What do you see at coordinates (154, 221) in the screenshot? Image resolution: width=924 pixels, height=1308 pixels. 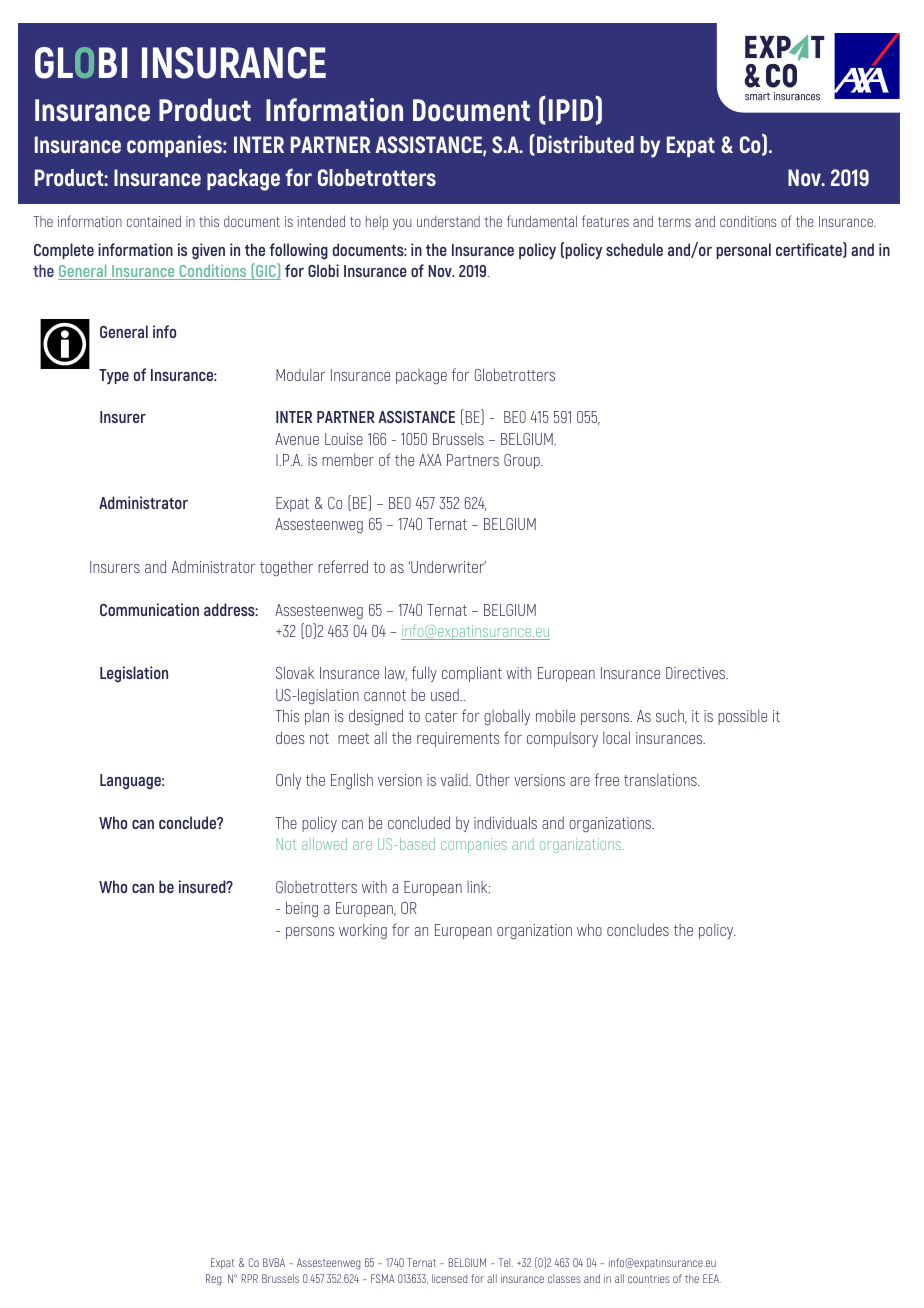 I see `contained` at bounding box center [154, 221].
